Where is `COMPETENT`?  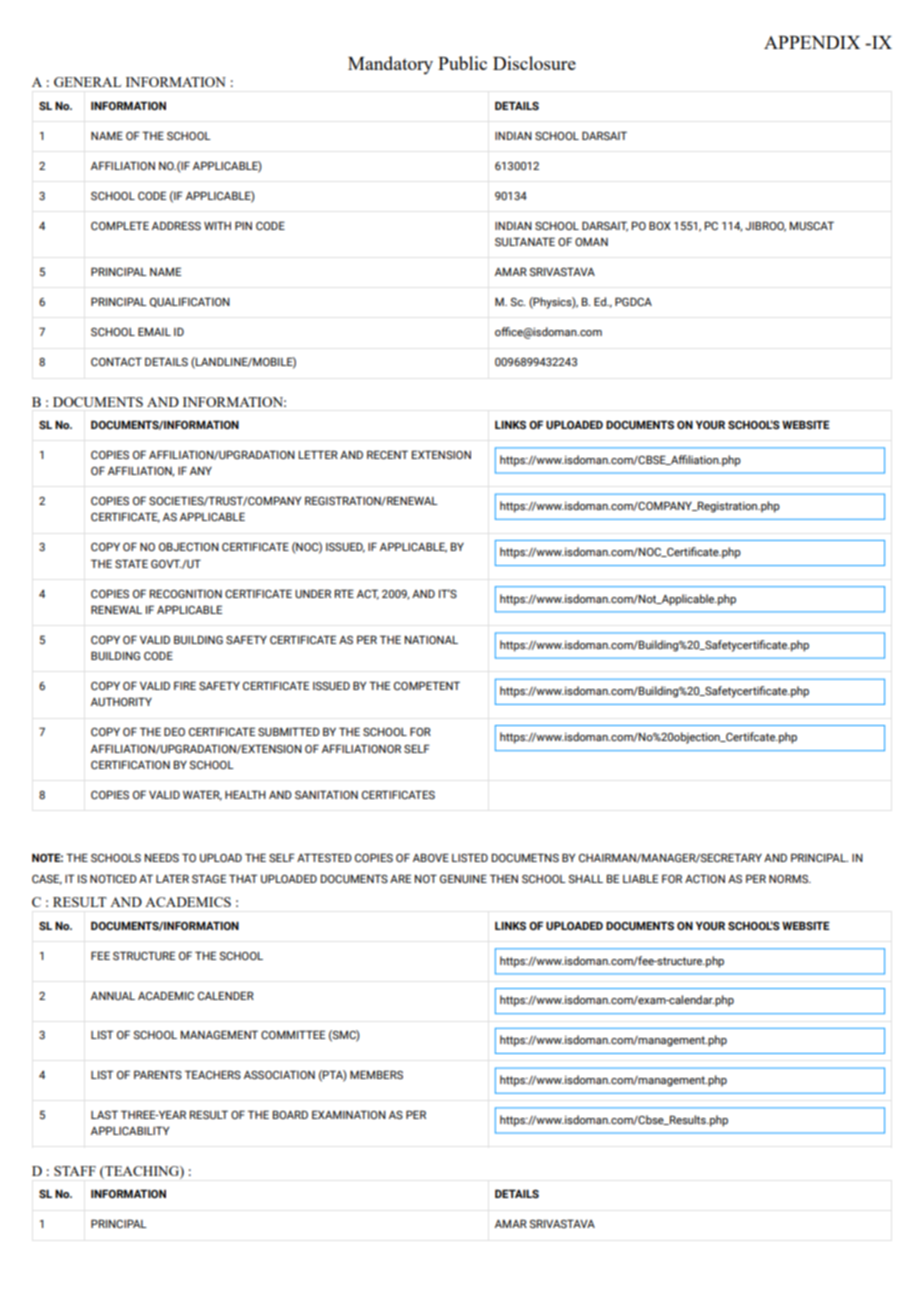 COMPETENT is located at coordinates (427, 685).
